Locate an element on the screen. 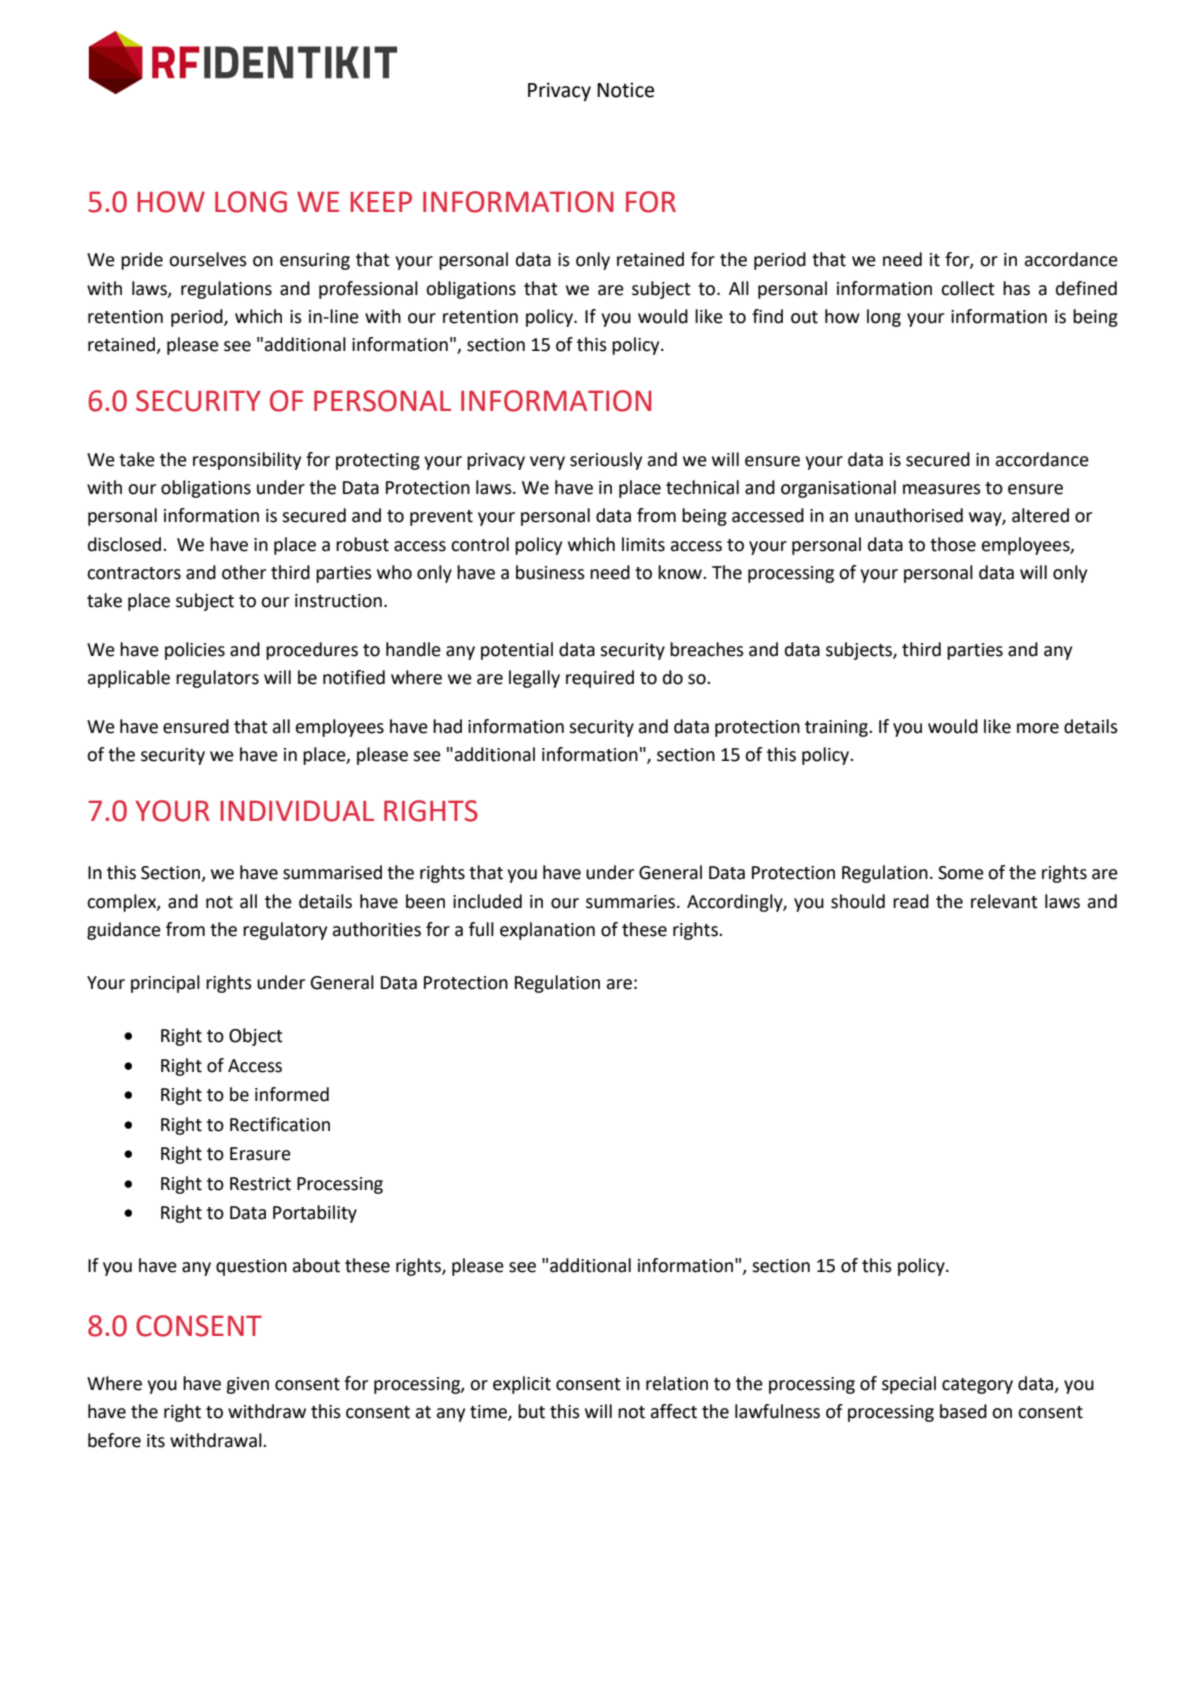 This screenshot has height=1701, width=1203. seriously is located at coordinates (606, 461).
